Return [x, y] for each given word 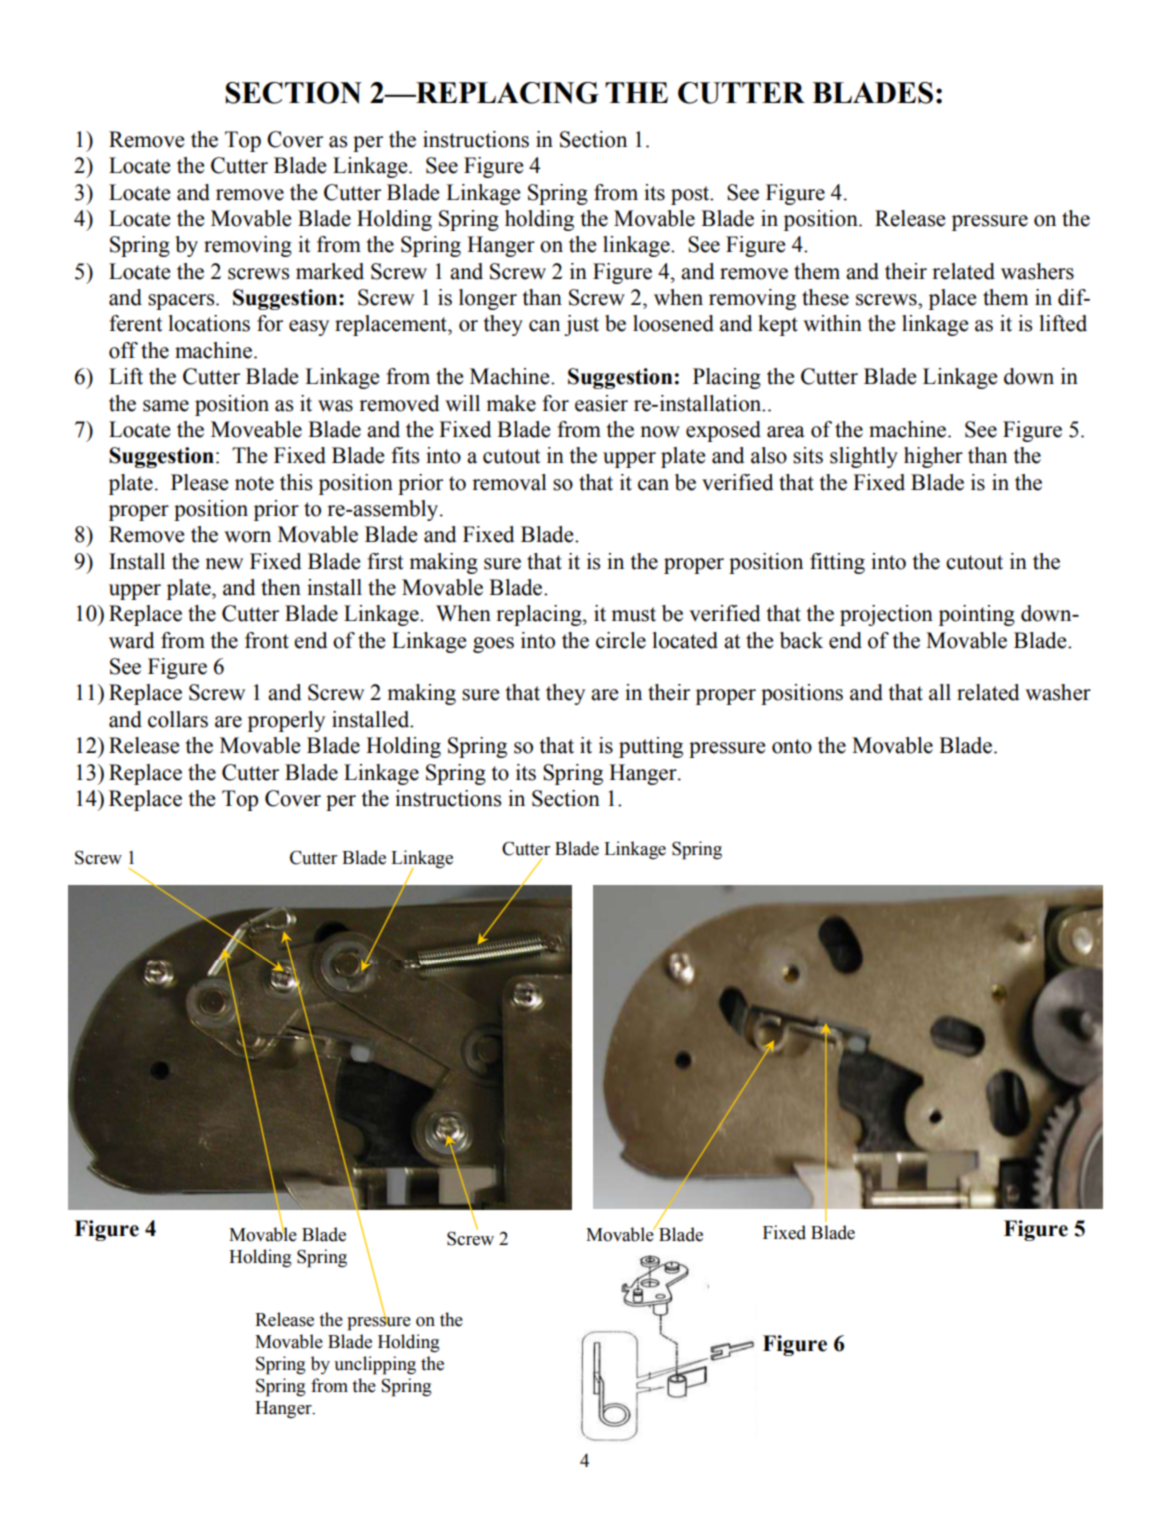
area [786, 432]
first [385, 561]
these [825, 297]
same [166, 406]
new [224, 564]
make [511, 403]
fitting [837, 563]
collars [178, 719]
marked [330, 271]
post [691, 195]
